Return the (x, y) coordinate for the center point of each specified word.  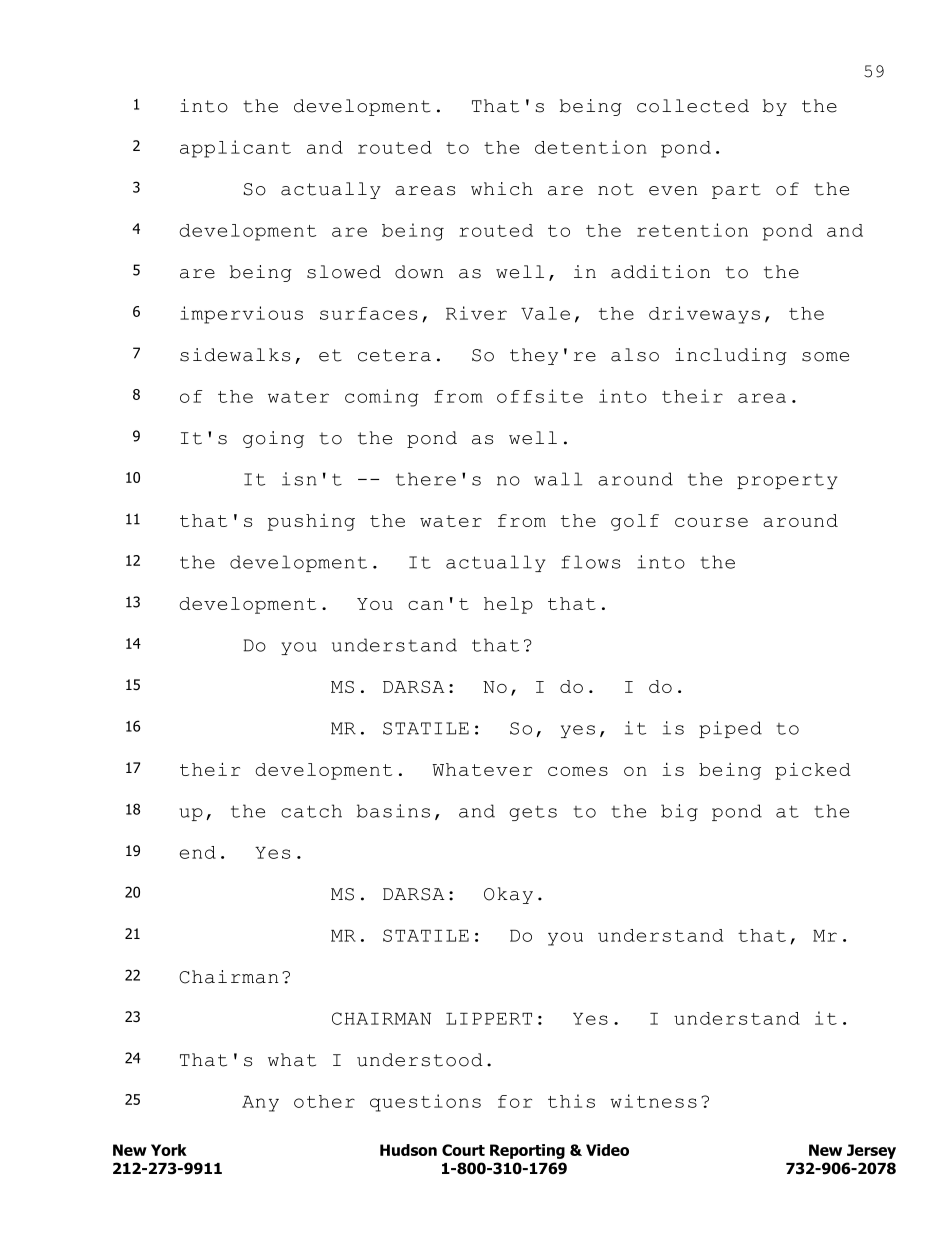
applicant (235, 149)
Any (260, 1104)
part (736, 191)
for (515, 1101)
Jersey (871, 1151)
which (502, 189)
